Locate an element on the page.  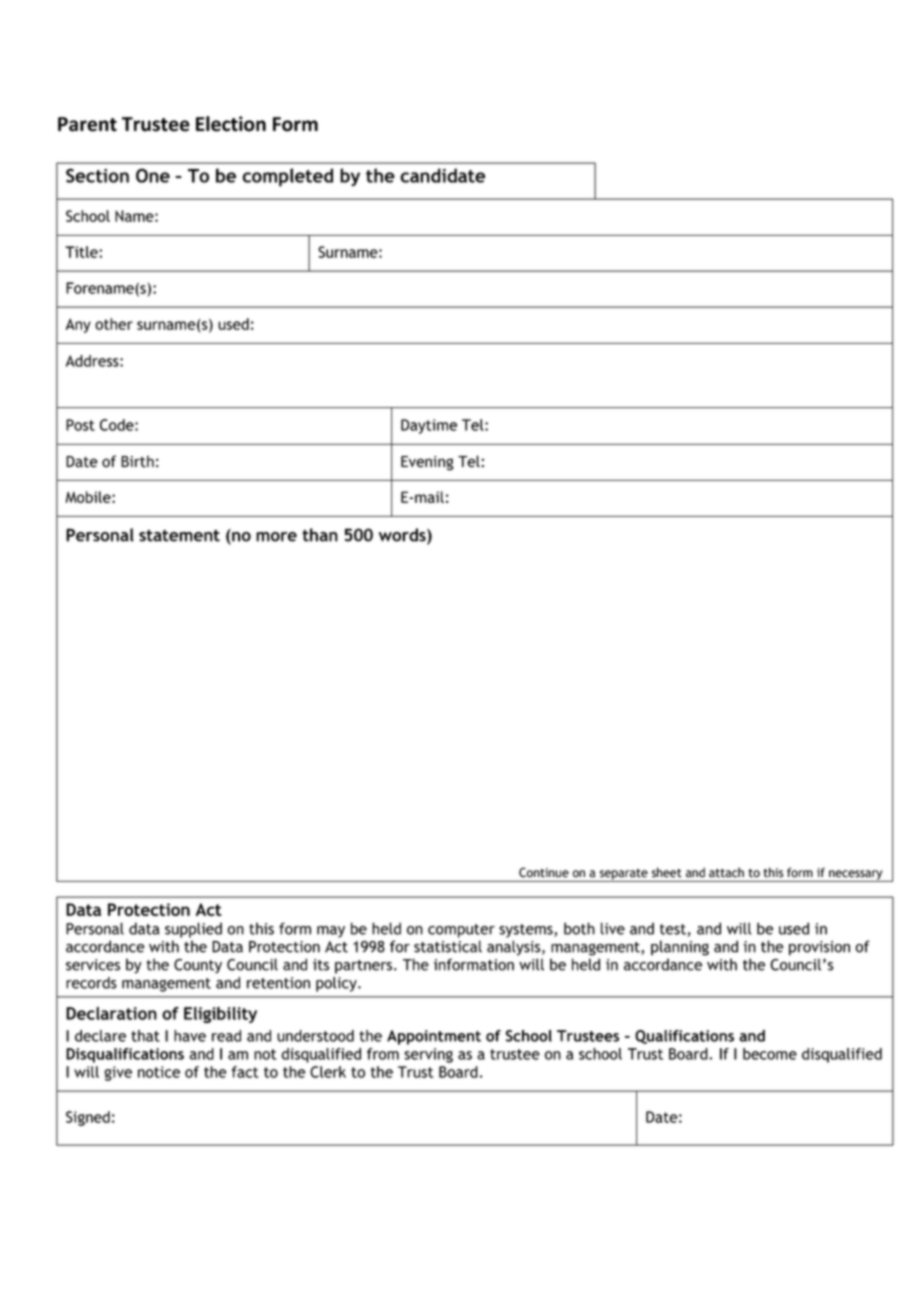
Continue is located at coordinates (544, 872).
